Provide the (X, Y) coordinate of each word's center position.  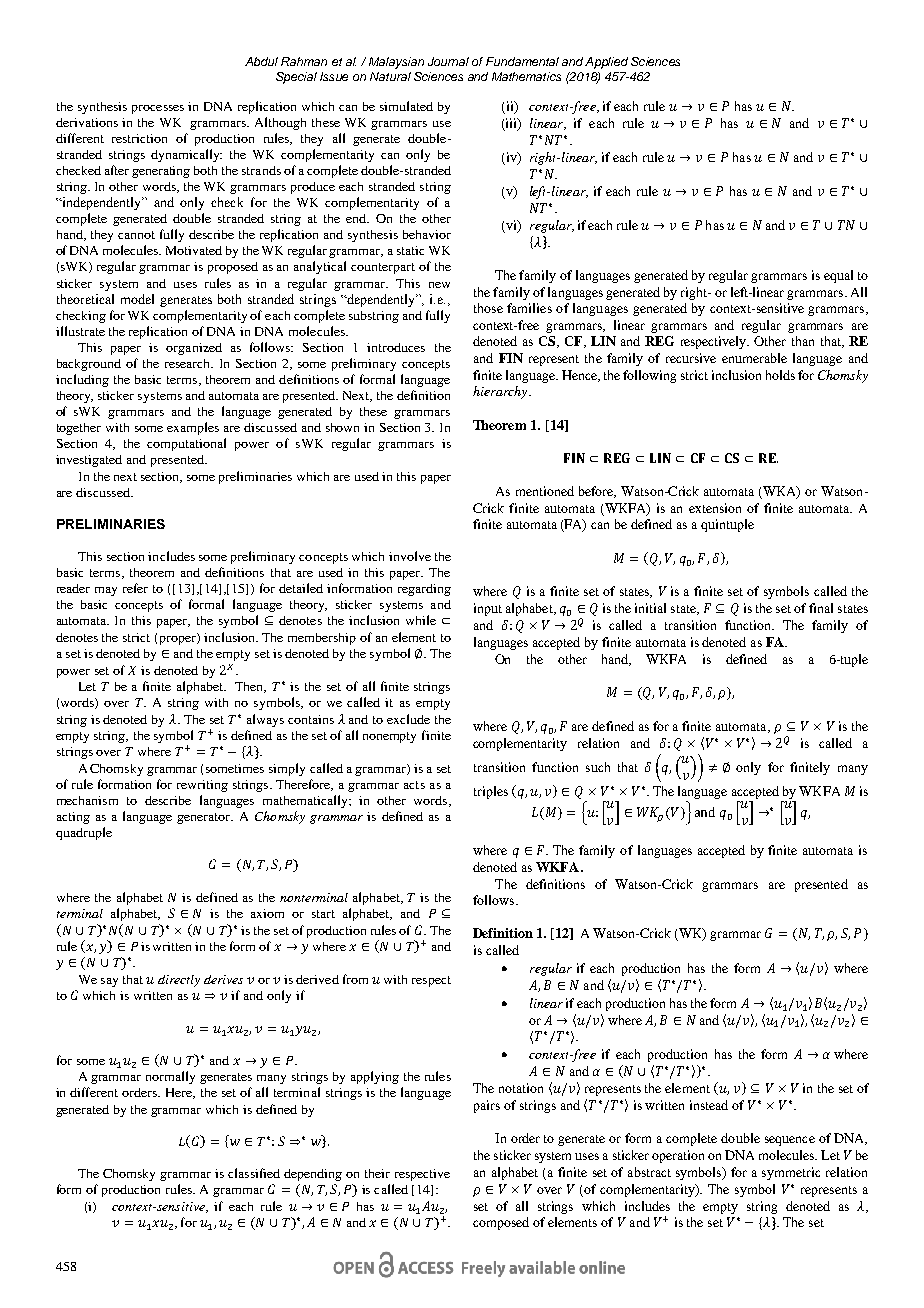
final (821, 608)
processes (158, 109)
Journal (448, 61)
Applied (606, 63)
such (598, 767)
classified (254, 1173)
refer (135, 588)
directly (179, 981)
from (355, 979)
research (189, 363)
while (421, 620)
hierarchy (501, 392)
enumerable (754, 358)
